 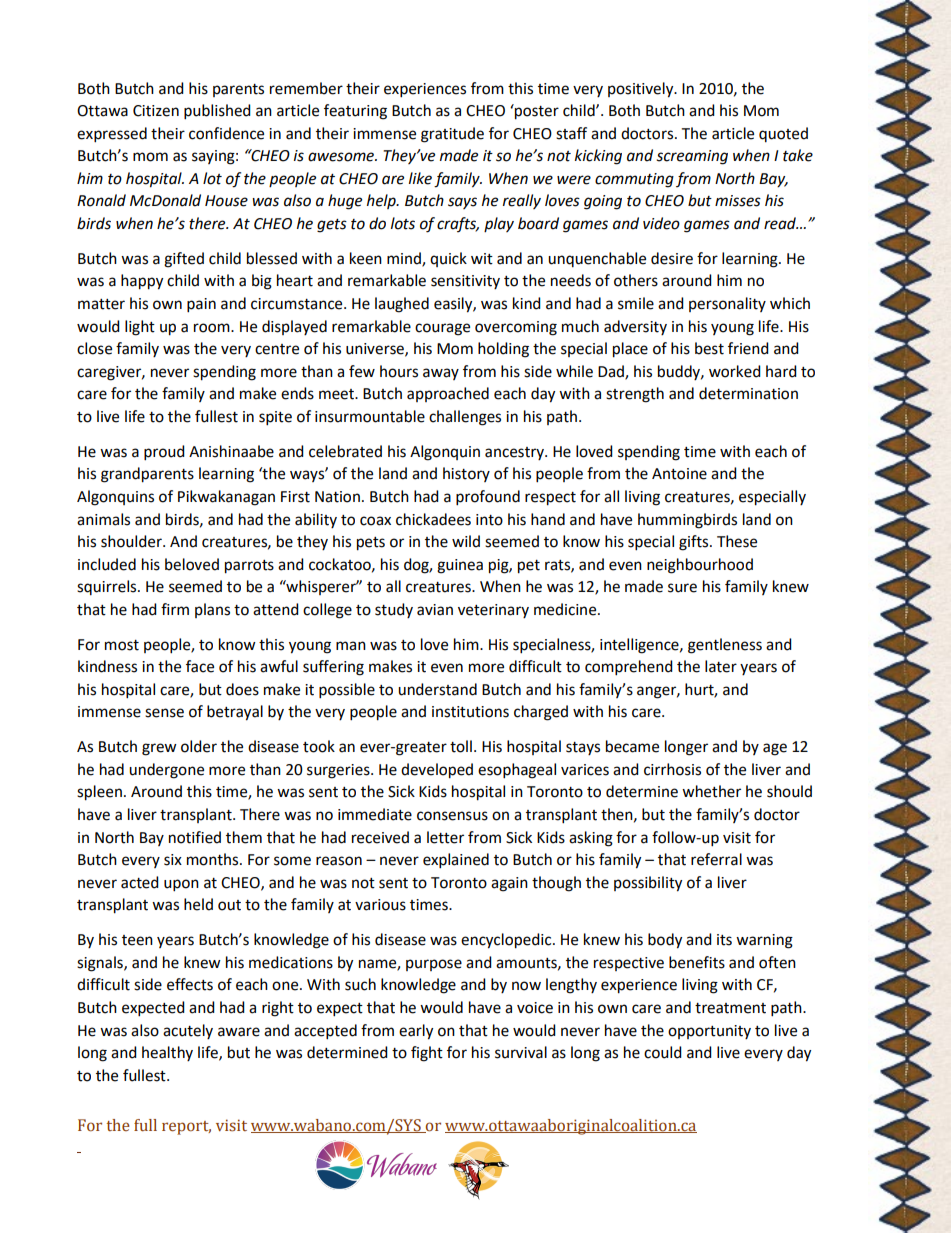 What do you see at coordinates (140, 328) in the screenshot?
I see `light` at bounding box center [140, 328].
